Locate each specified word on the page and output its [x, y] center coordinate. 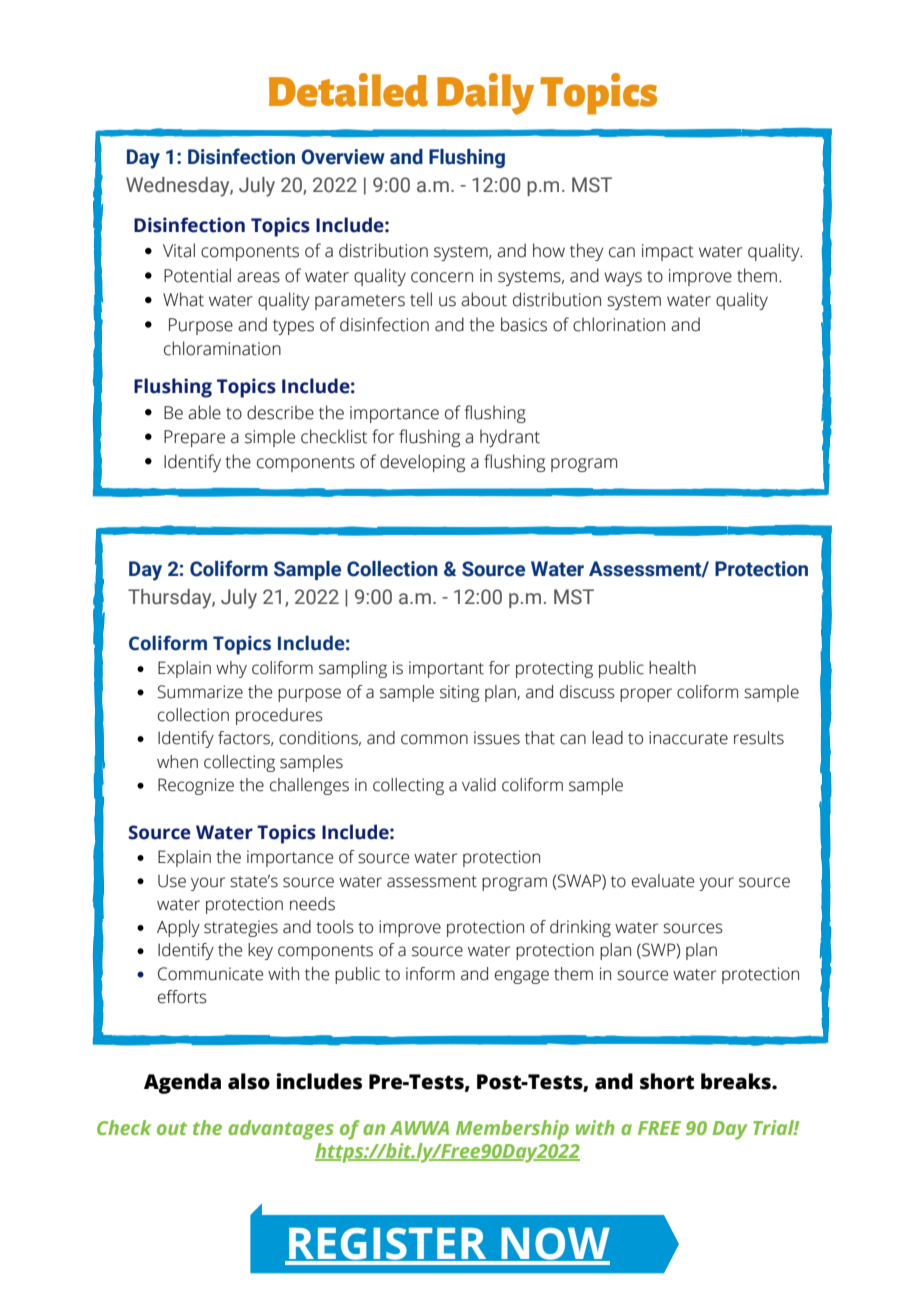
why [231, 669]
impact [668, 252]
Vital [179, 250]
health [672, 668]
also [249, 1081]
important [446, 669]
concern [442, 277]
